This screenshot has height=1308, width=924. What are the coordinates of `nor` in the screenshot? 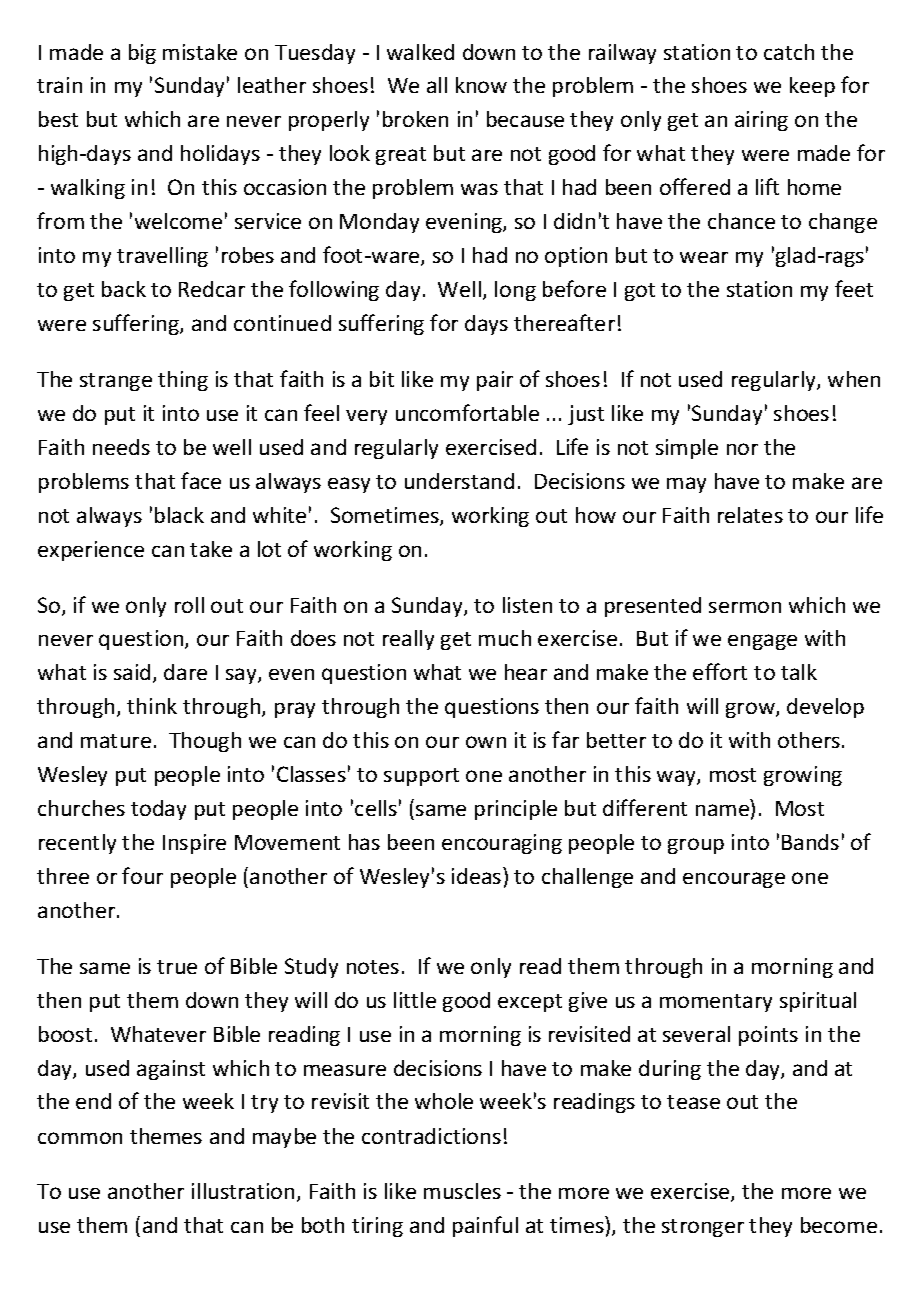 It's located at (742, 449).
